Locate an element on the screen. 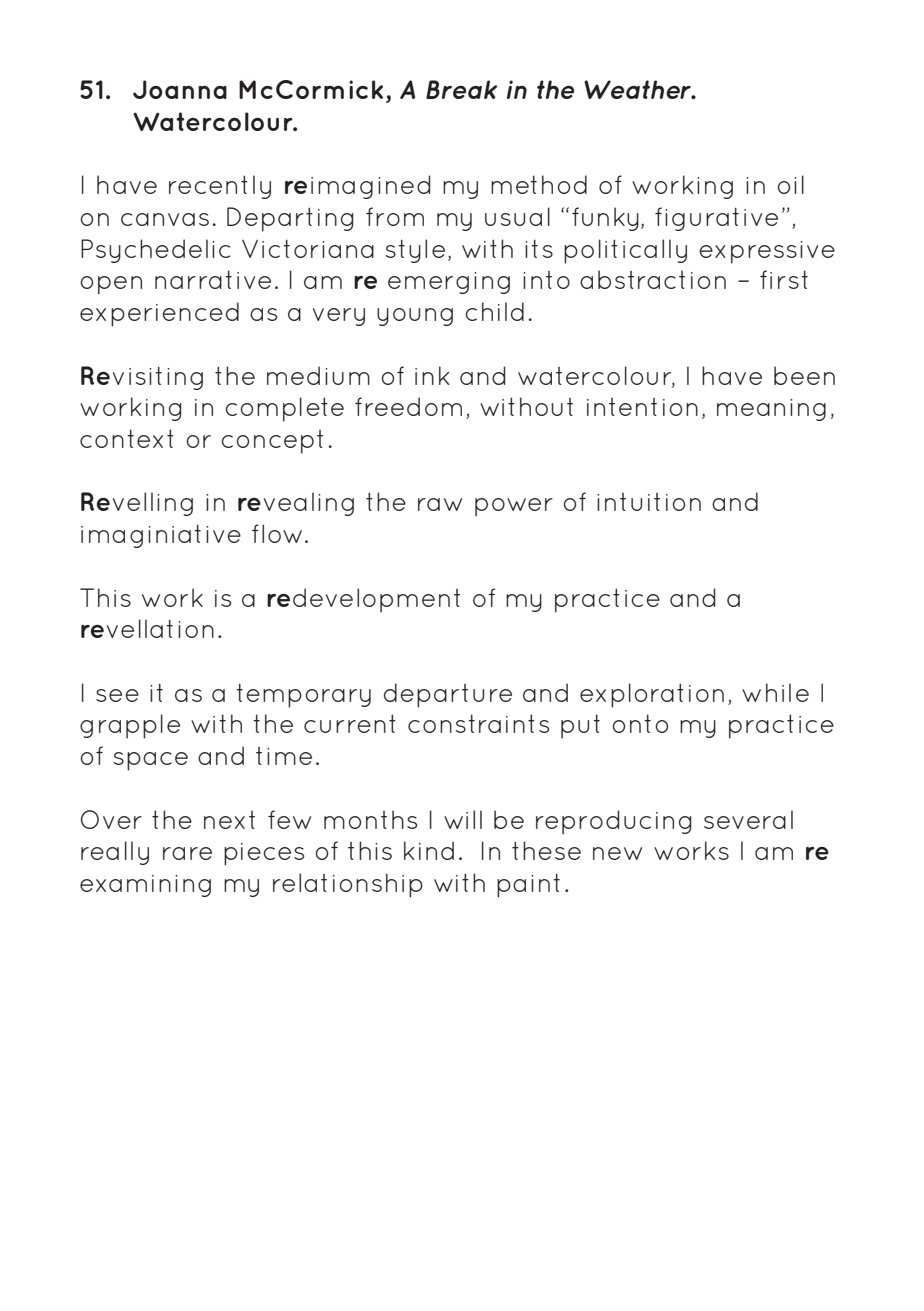 The height and width of the screenshot is (1311, 924). Revelling is located at coordinates (137, 504).
